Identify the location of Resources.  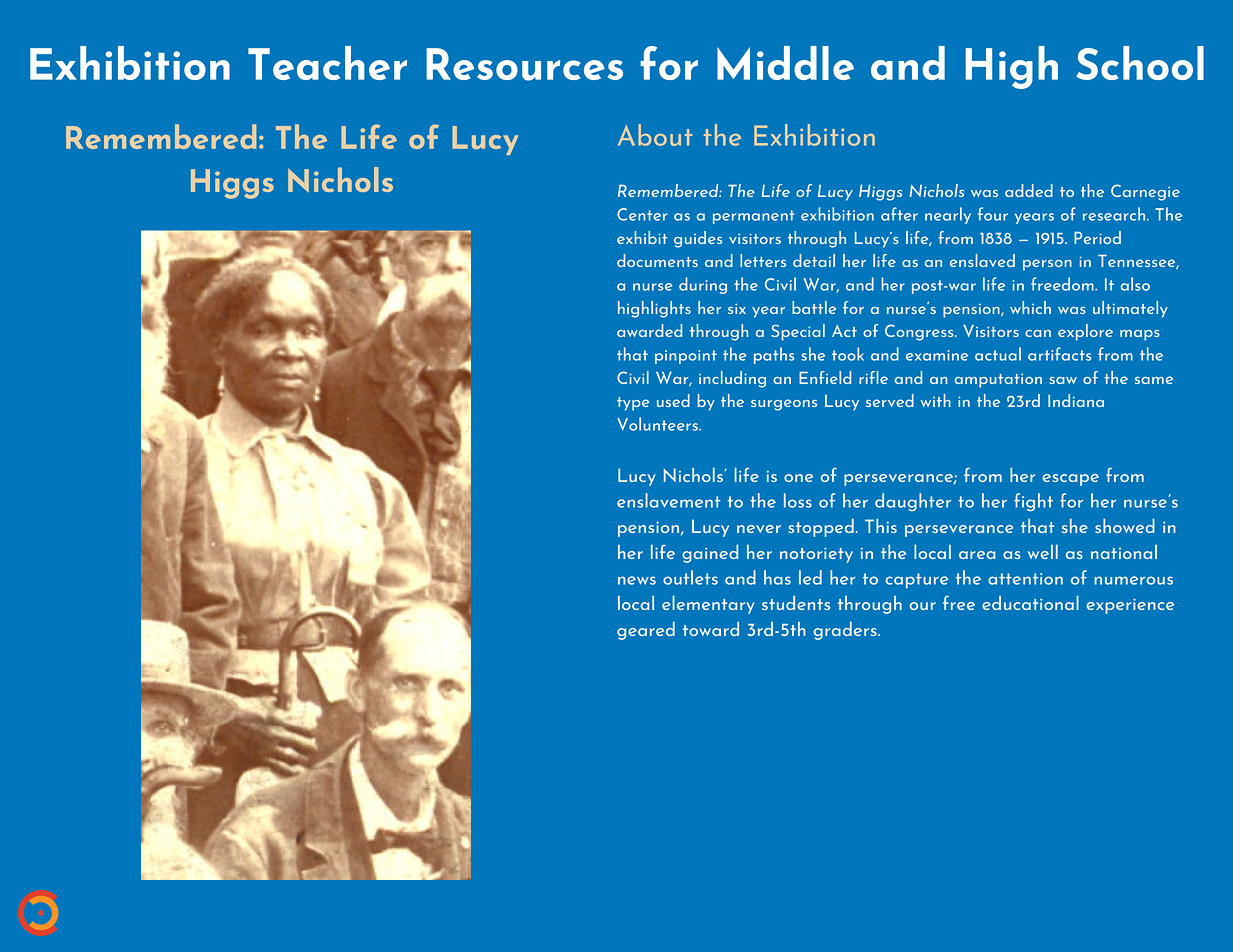
(524, 64).
